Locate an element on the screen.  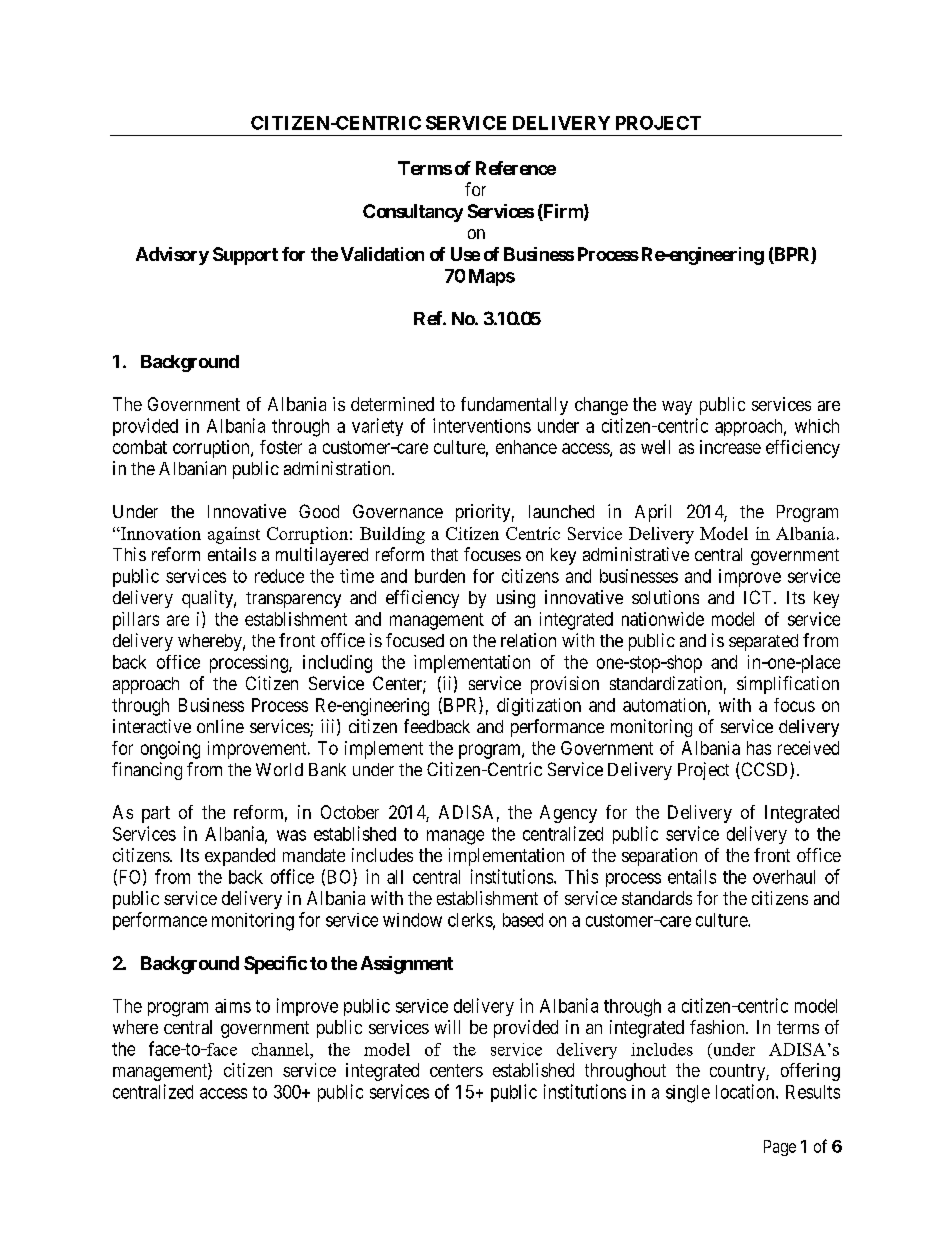
Consultancy is located at coordinates (413, 213).
